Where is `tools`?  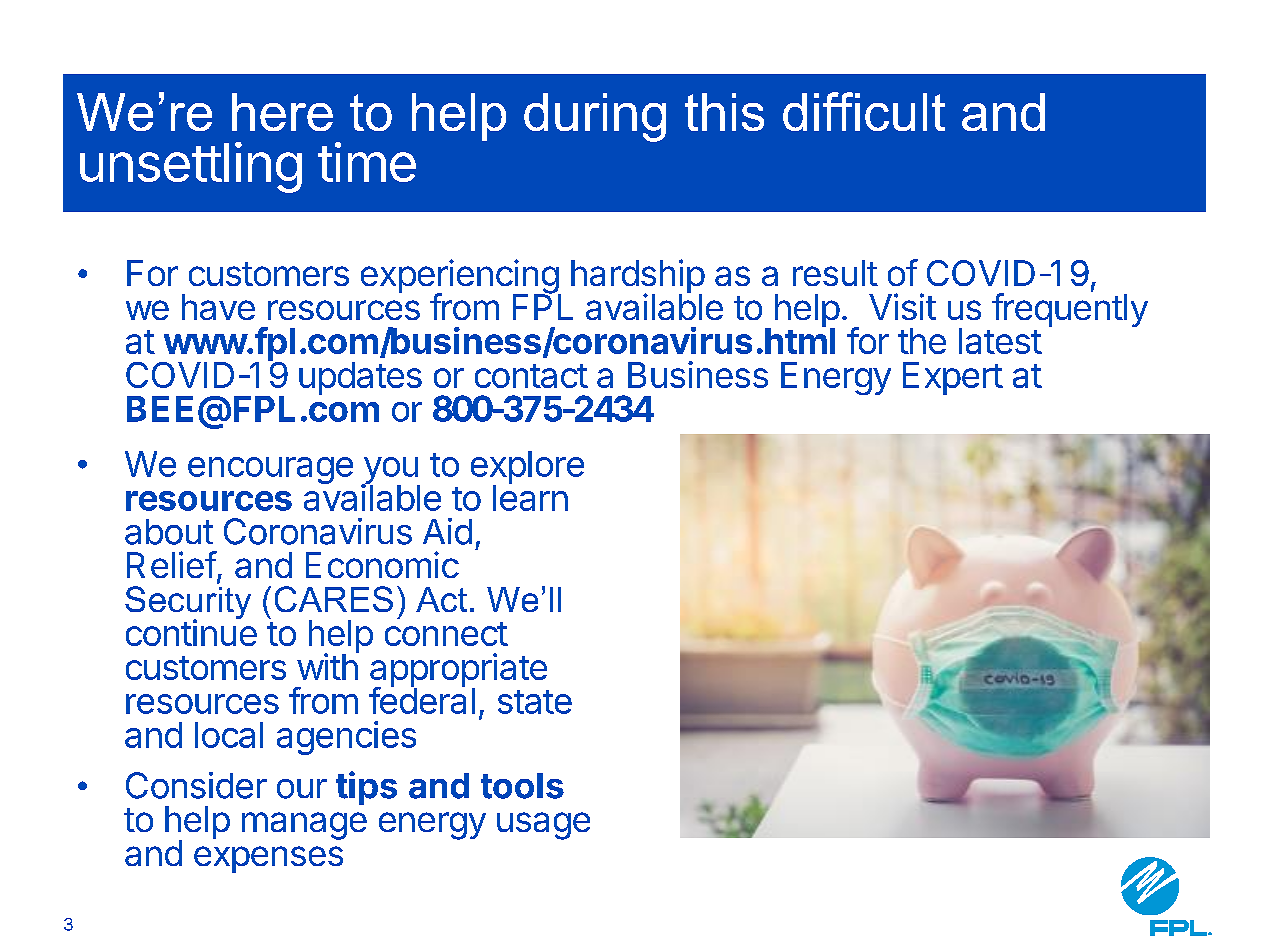 tools is located at coordinates (522, 786).
